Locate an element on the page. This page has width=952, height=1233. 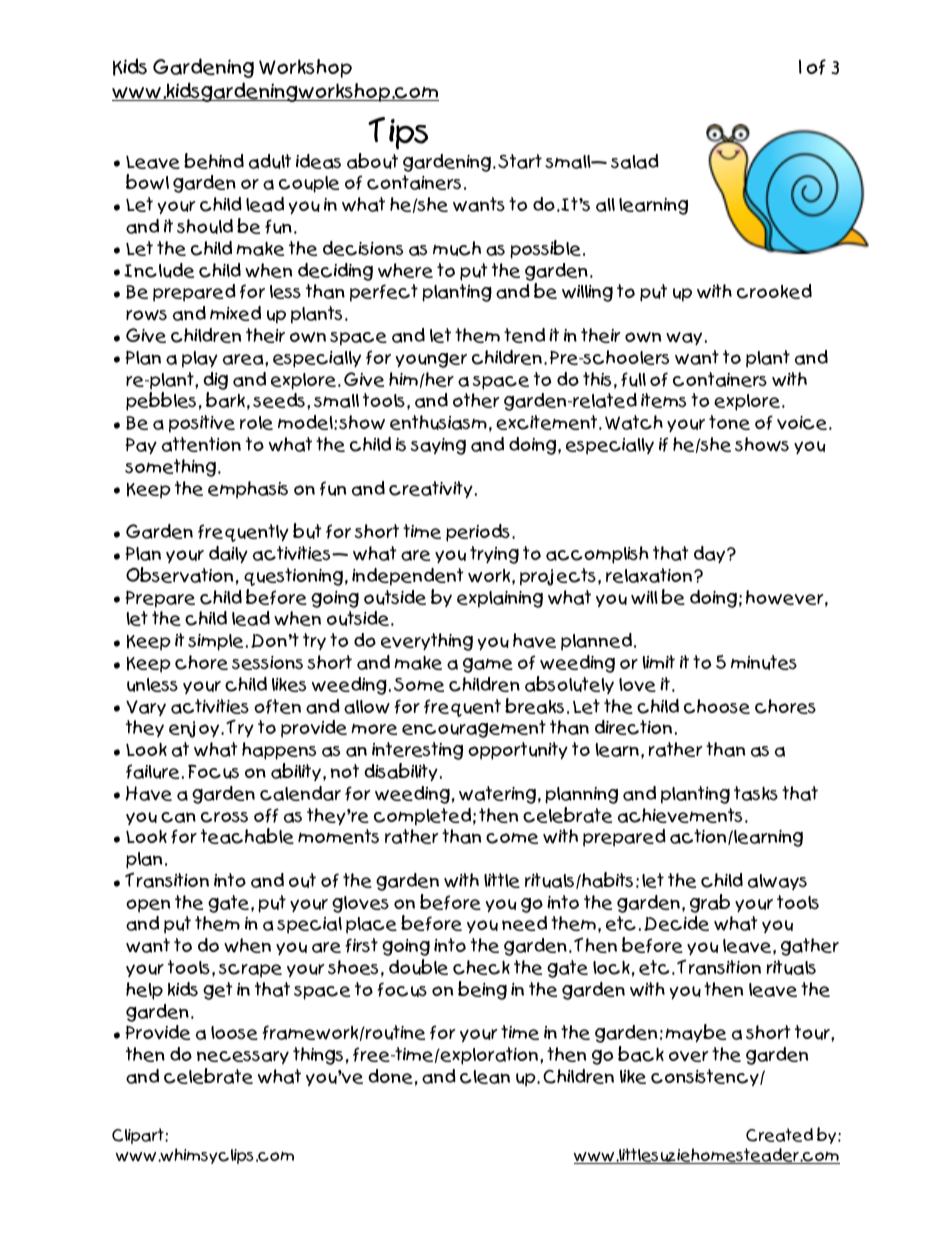
emphasis is located at coordinates (248, 490).
